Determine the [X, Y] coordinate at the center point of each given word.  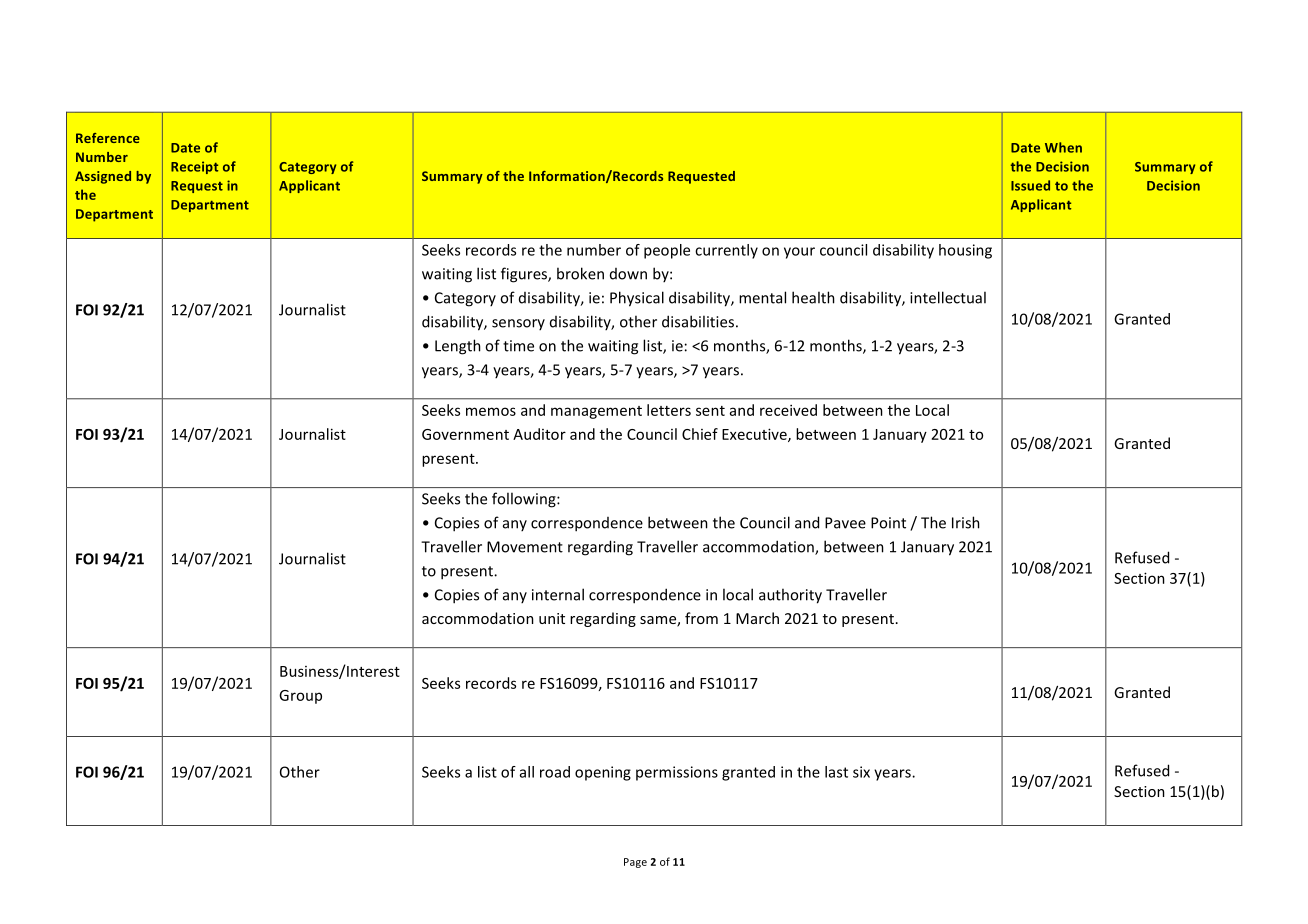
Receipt [194, 167]
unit [552, 618]
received [788, 410]
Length [458, 347]
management [596, 412]
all [527, 772]
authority [790, 596]
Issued [1030, 185]
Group [300, 697]
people [667, 251]
